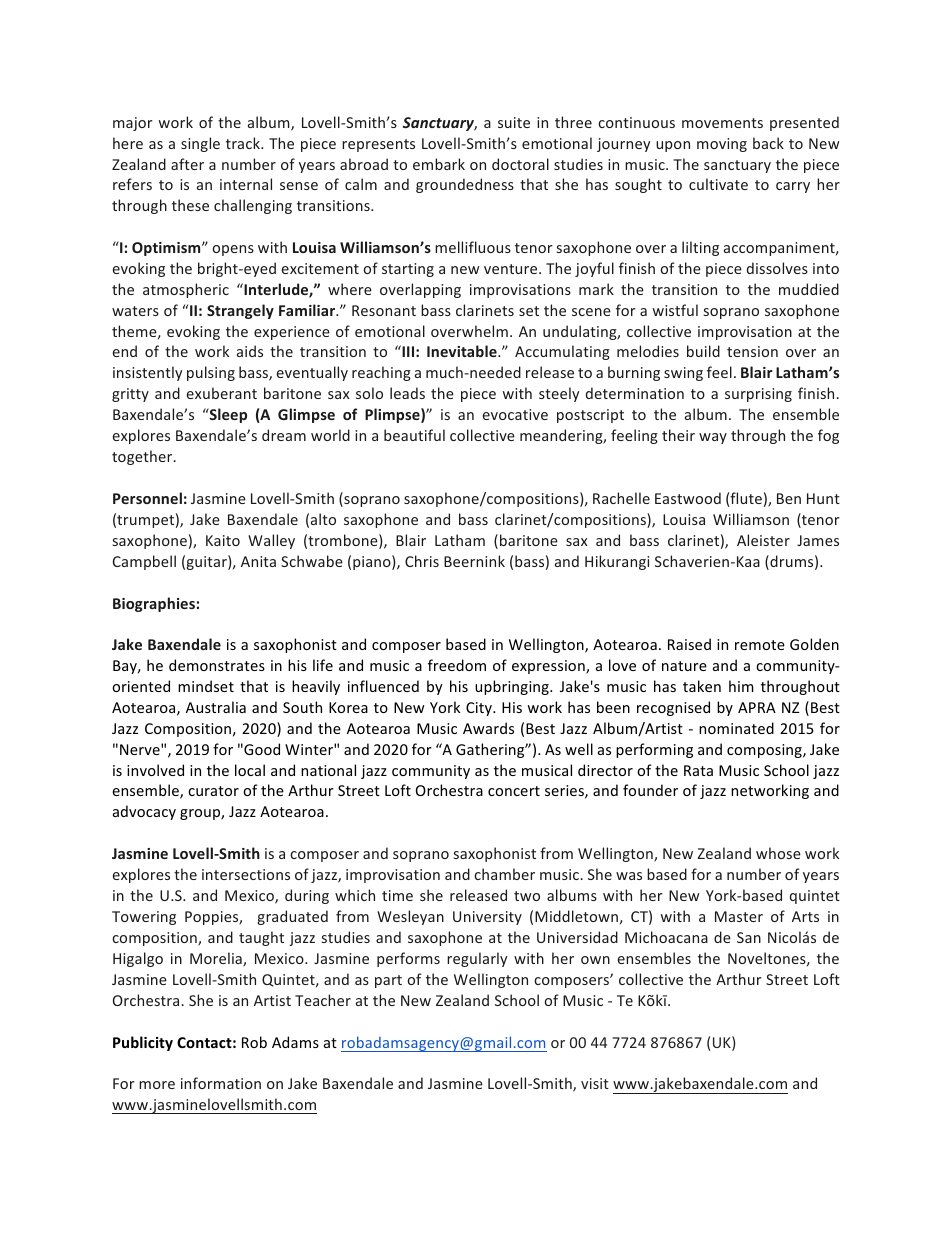  I want to click on tension, so click(752, 351).
